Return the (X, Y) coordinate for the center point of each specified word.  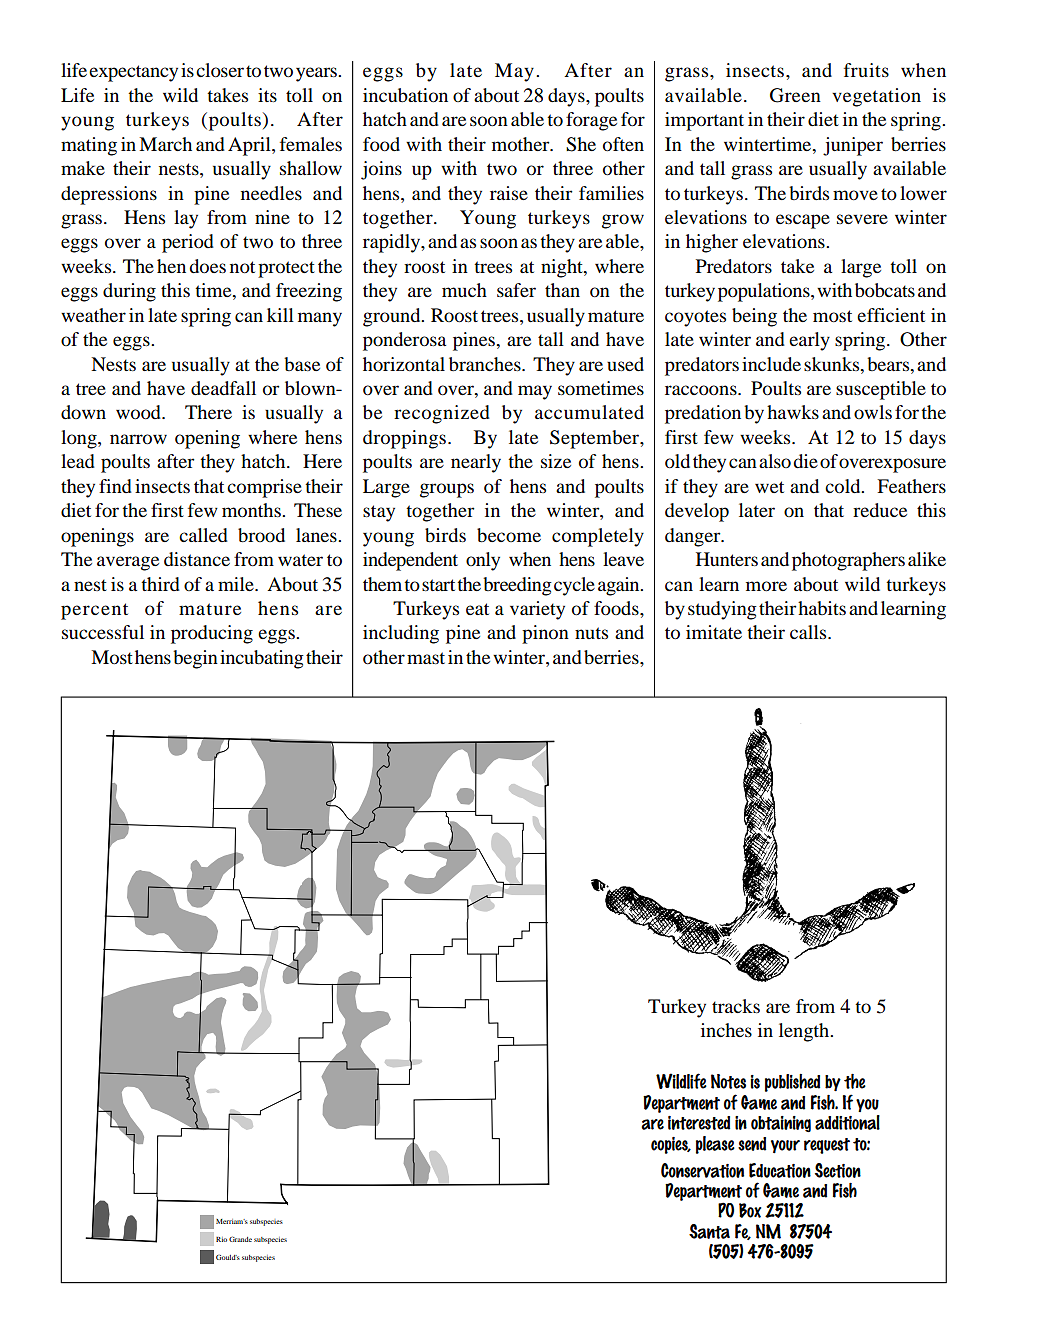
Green (795, 95)
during (129, 292)
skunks (833, 364)
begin (195, 659)
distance (197, 559)
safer (516, 290)
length (805, 1032)
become (509, 535)
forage (591, 121)
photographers (848, 561)
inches (726, 1030)
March (165, 144)
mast (426, 658)
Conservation (702, 1170)
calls (809, 632)
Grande (240, 1239)
